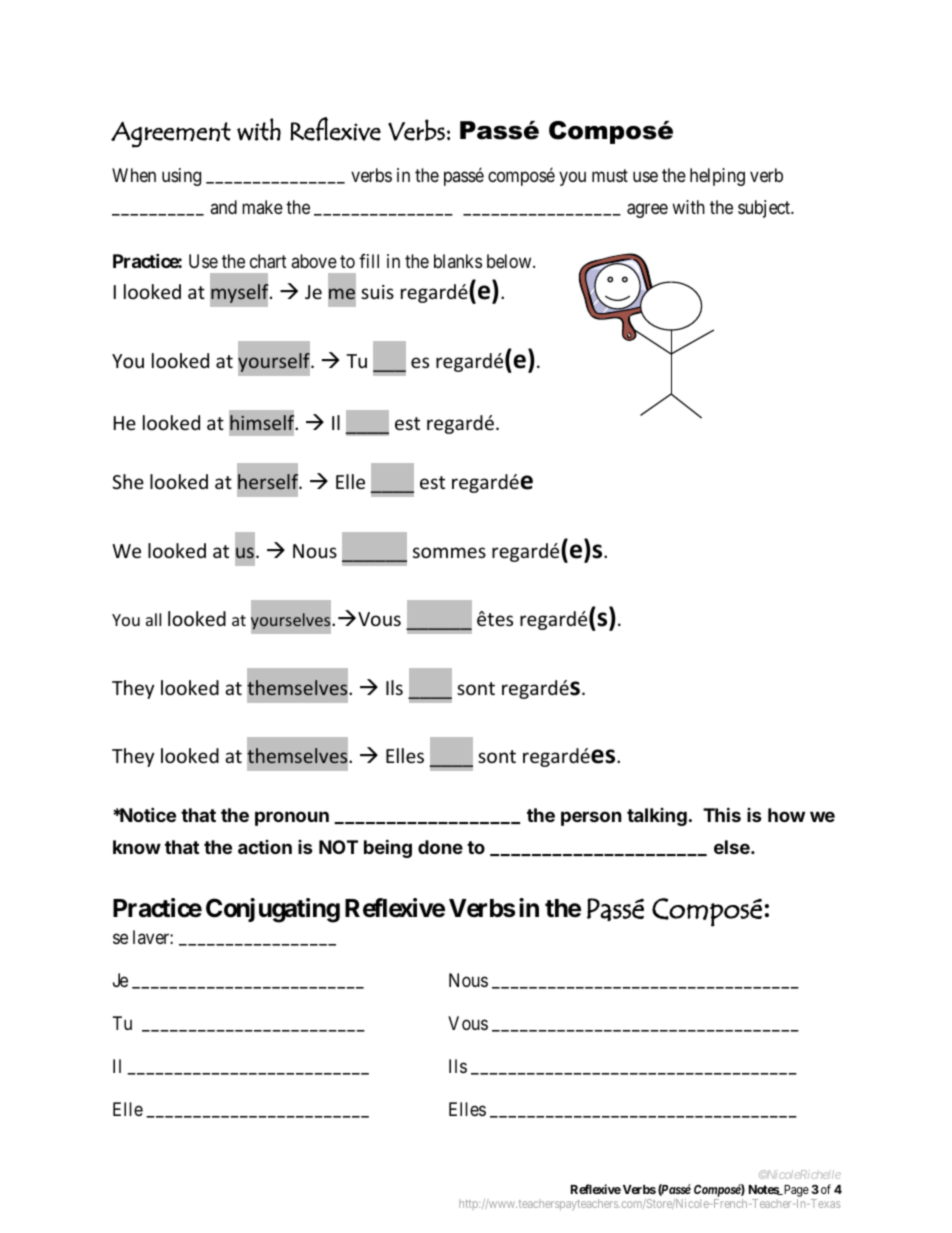 The height and width of the page is (1233, 952). I want to click on suis, so click(377, 292).
